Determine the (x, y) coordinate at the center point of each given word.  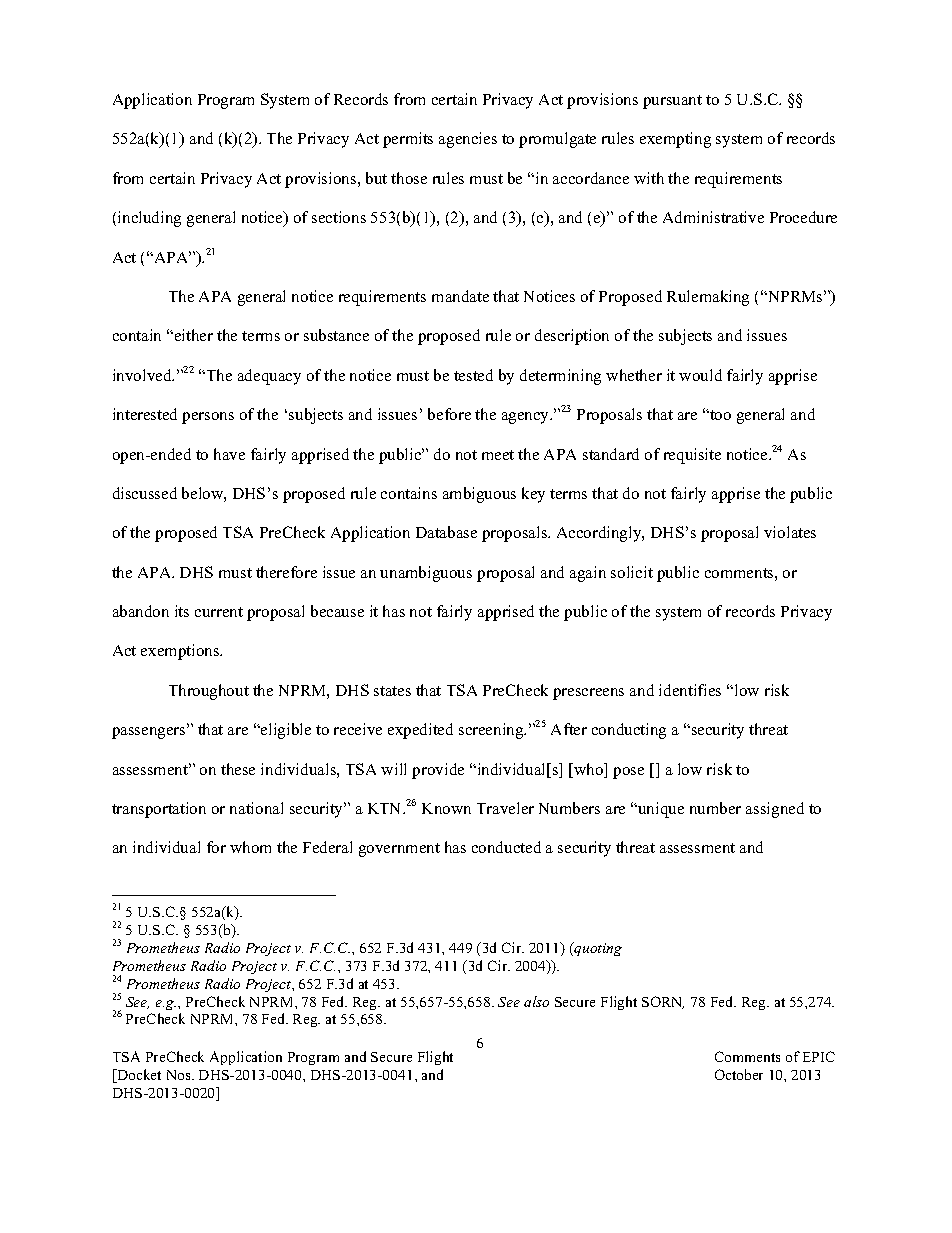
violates (790, 532)
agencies (468, 140)
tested (473, 375)
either (192, 335)
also (536, 1001)
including (149, 219)
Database (446, 532)
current (219, 612)
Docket (138, 1076)
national (256, 808)
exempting (675, 140)
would (700, 375)
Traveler (505, 808)
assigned (775, 810)
